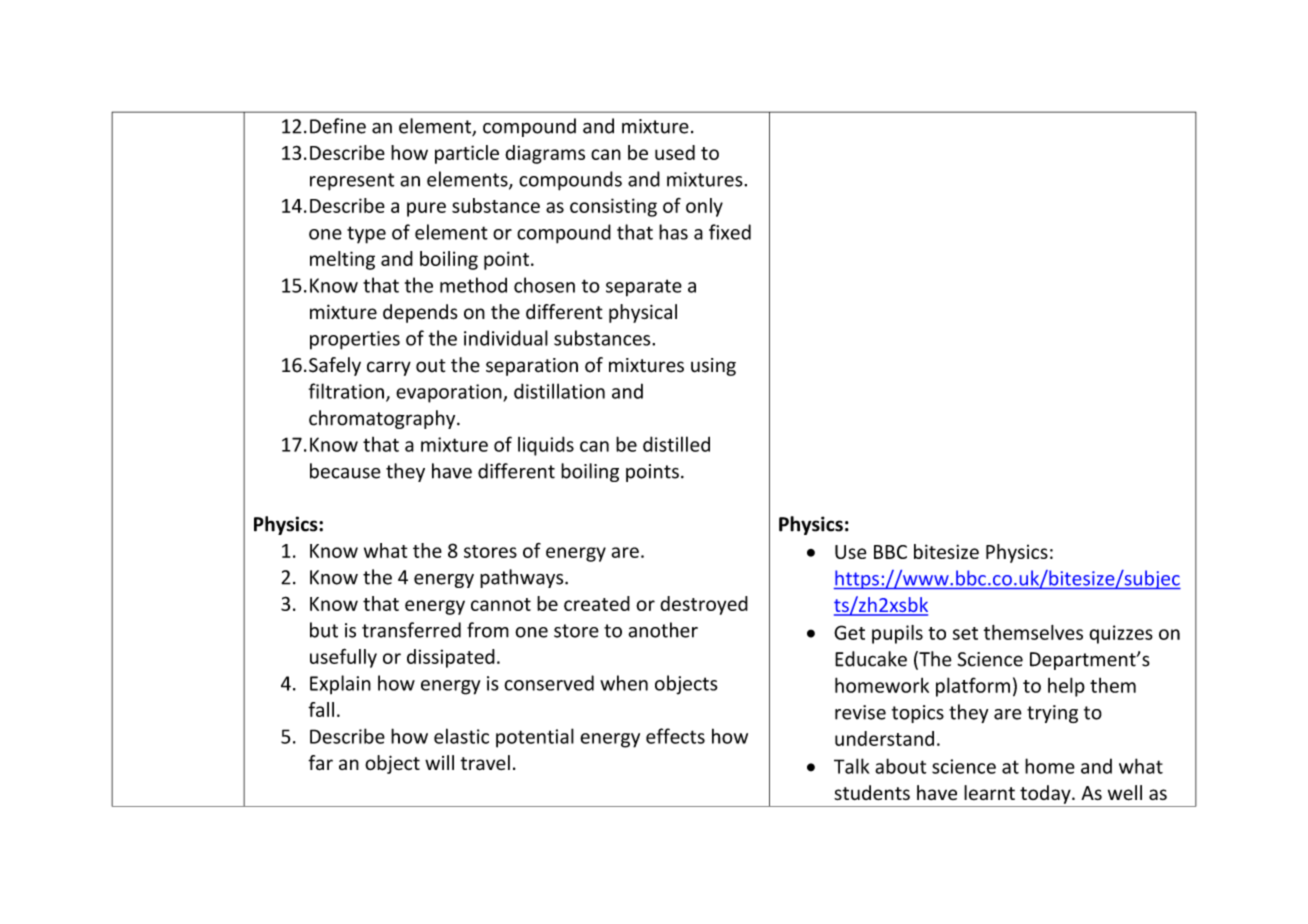 The width and height of the screenshot is (1308, 924). Describe the element at coordinates (704, 605) in the screenshot. I see `destroyed` at that location.
